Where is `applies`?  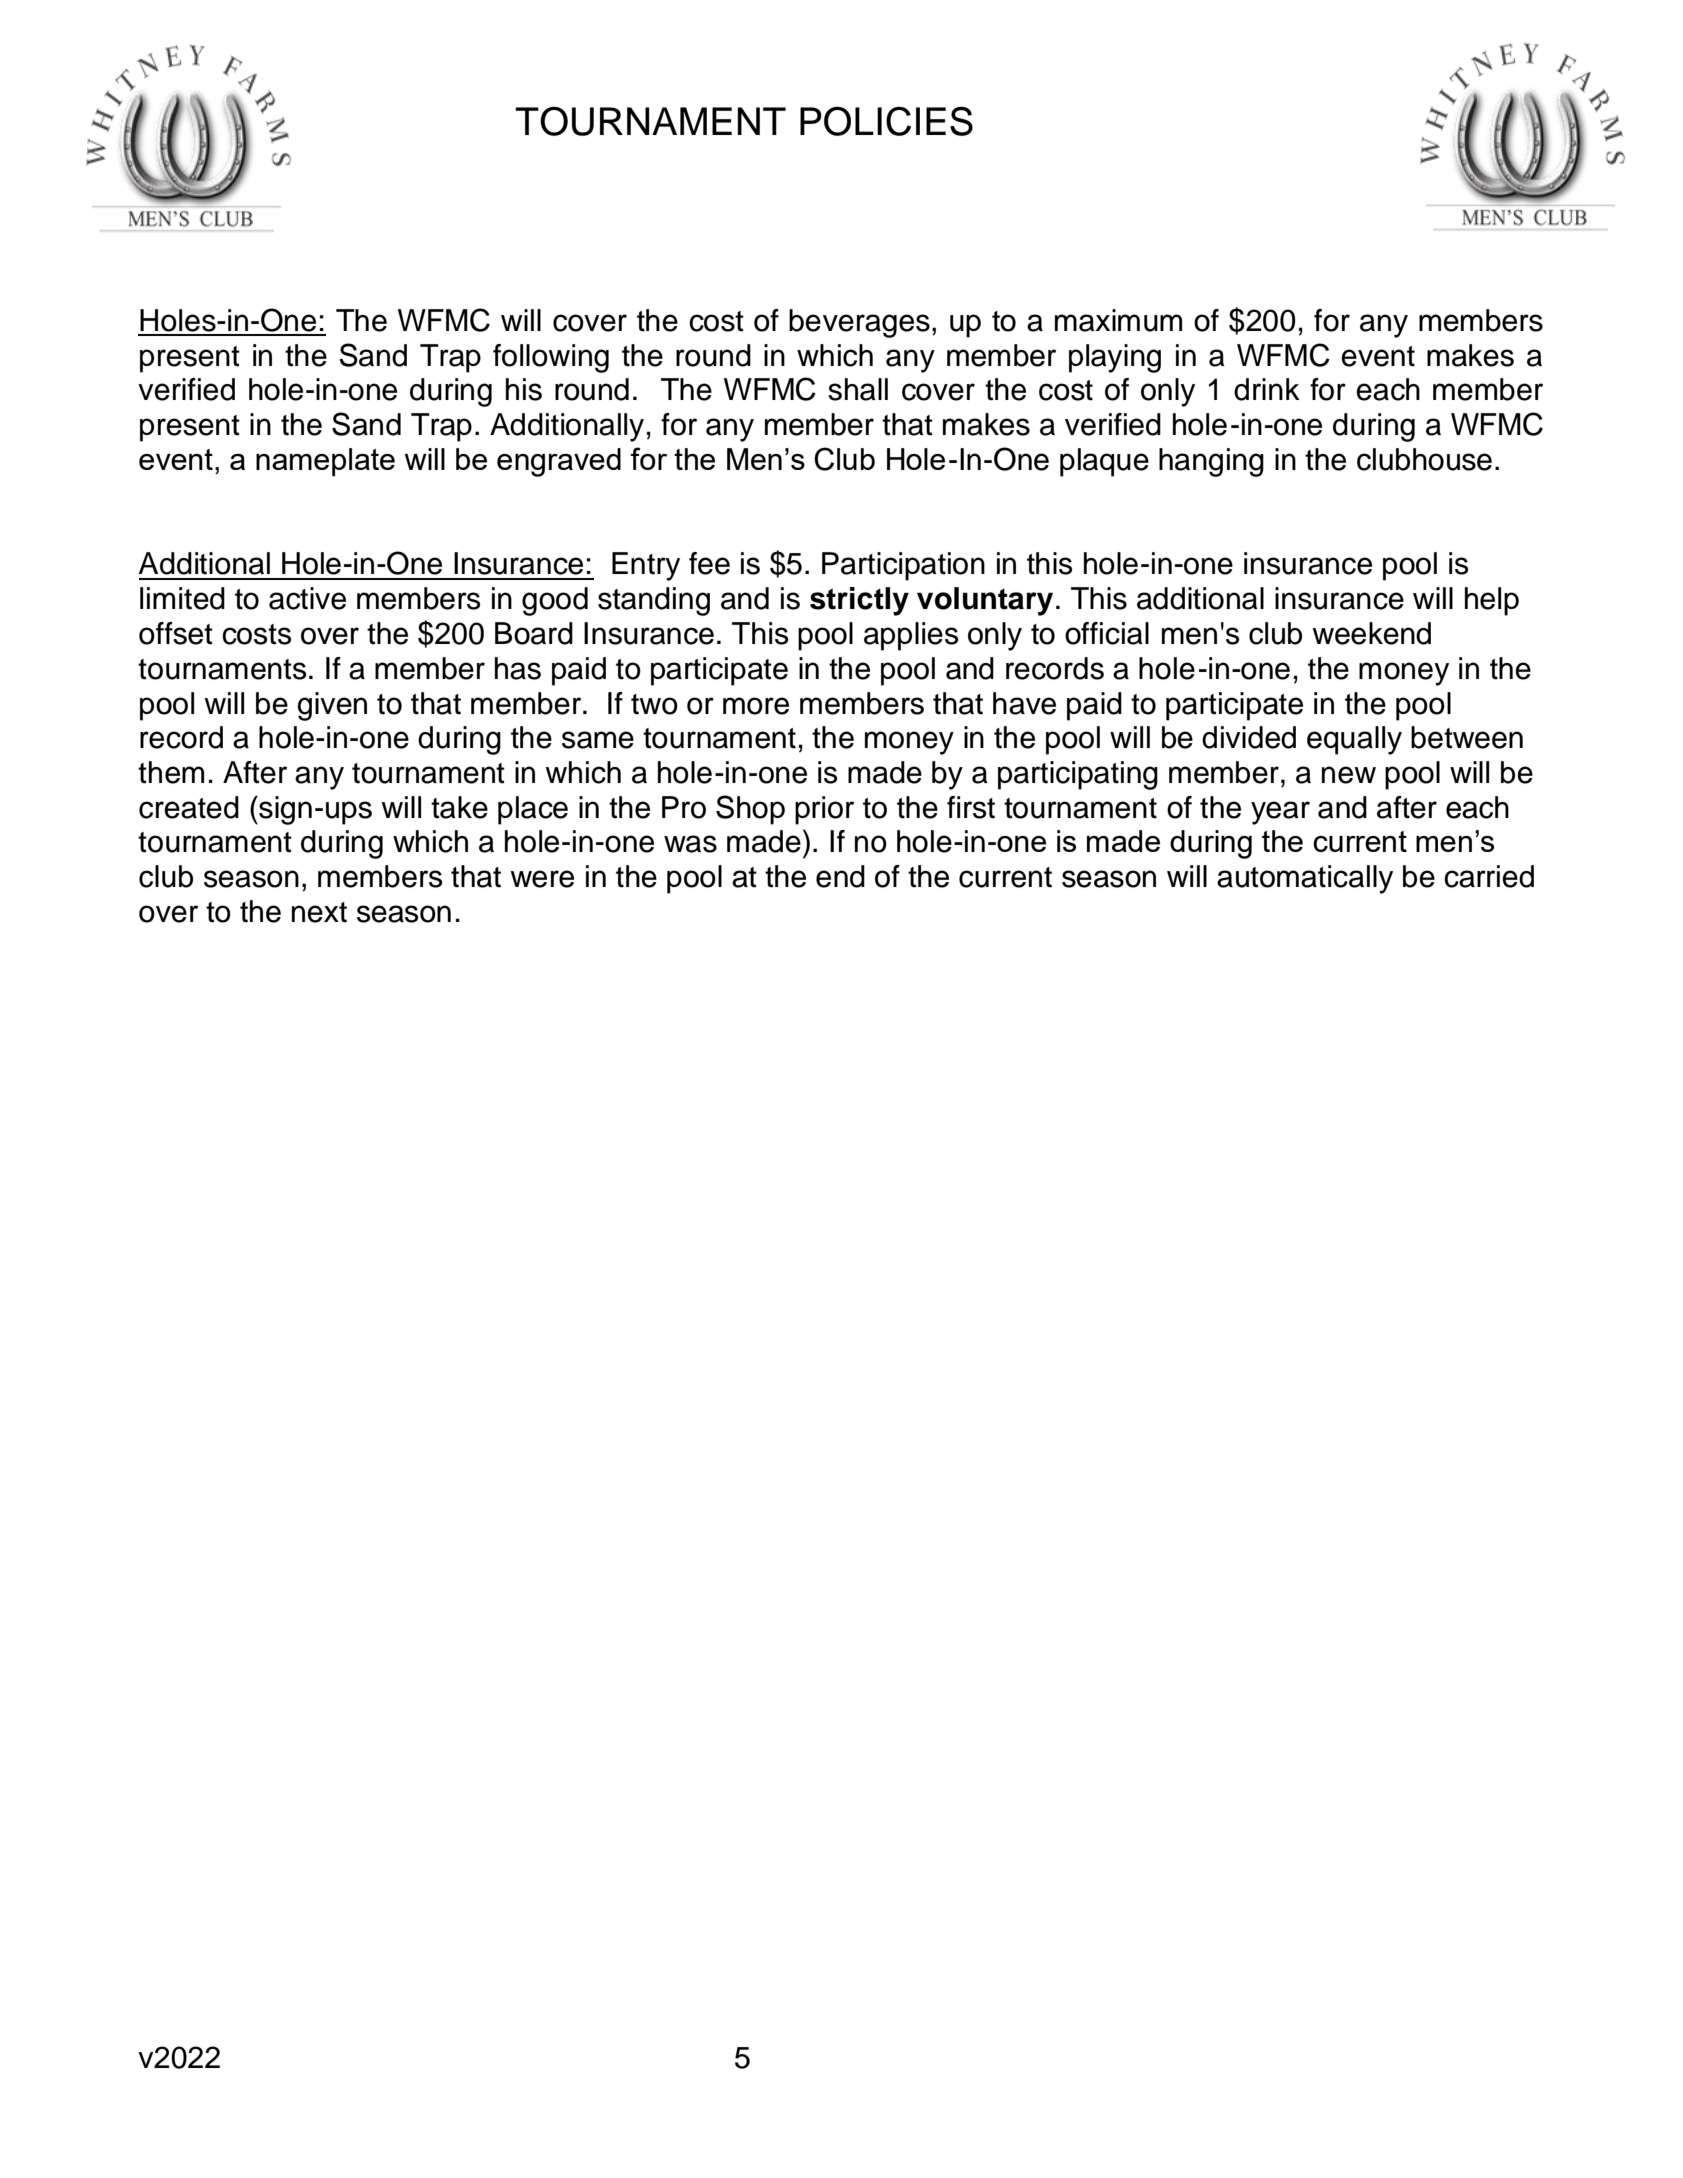
applies is located at coordinates (911, 636).
